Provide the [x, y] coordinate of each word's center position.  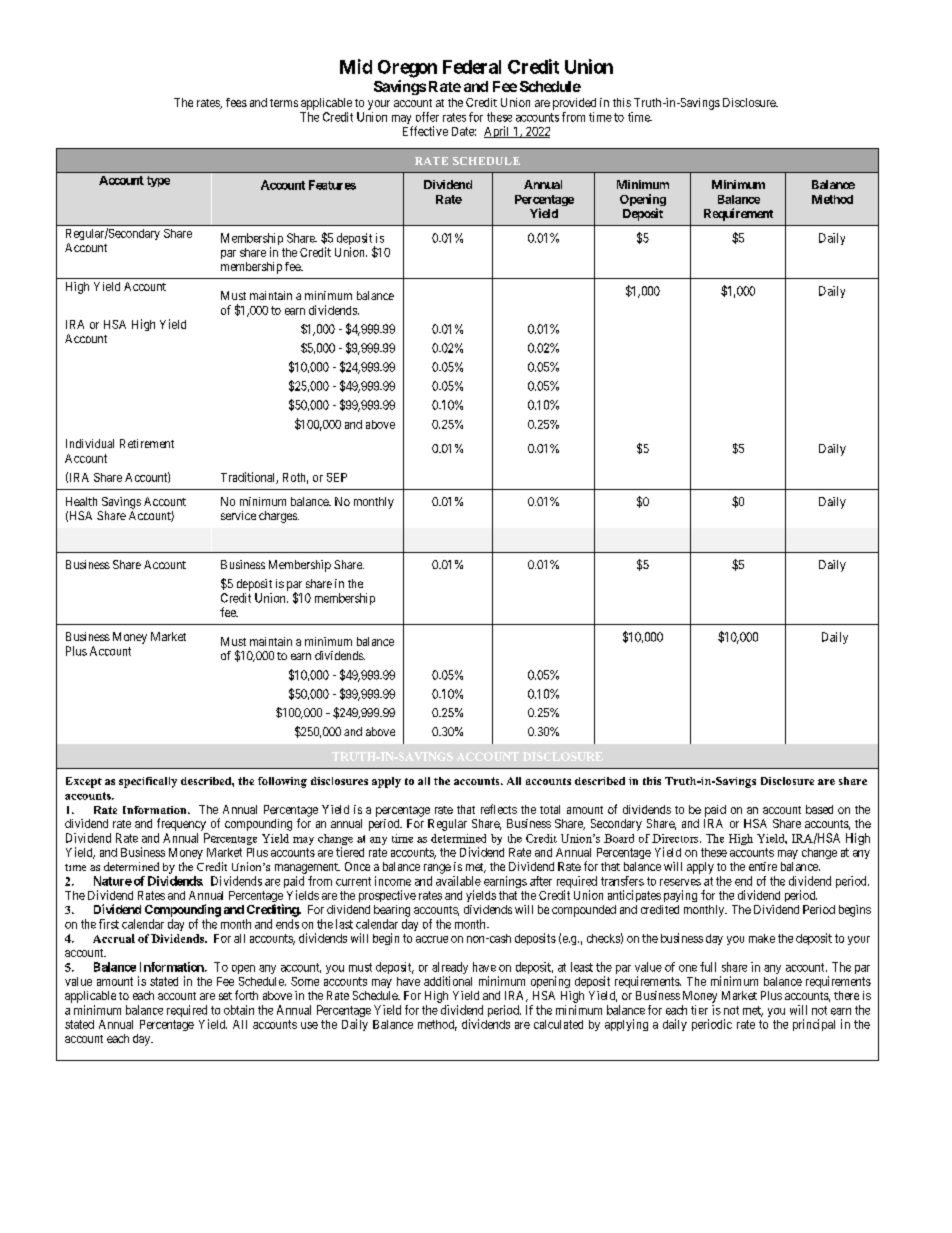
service [238, 515]
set [225, 996]
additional [448, 981]
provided [574, 104]
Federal [472, 67]
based [819, 809]
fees [236, 102]
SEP [337, 477]
